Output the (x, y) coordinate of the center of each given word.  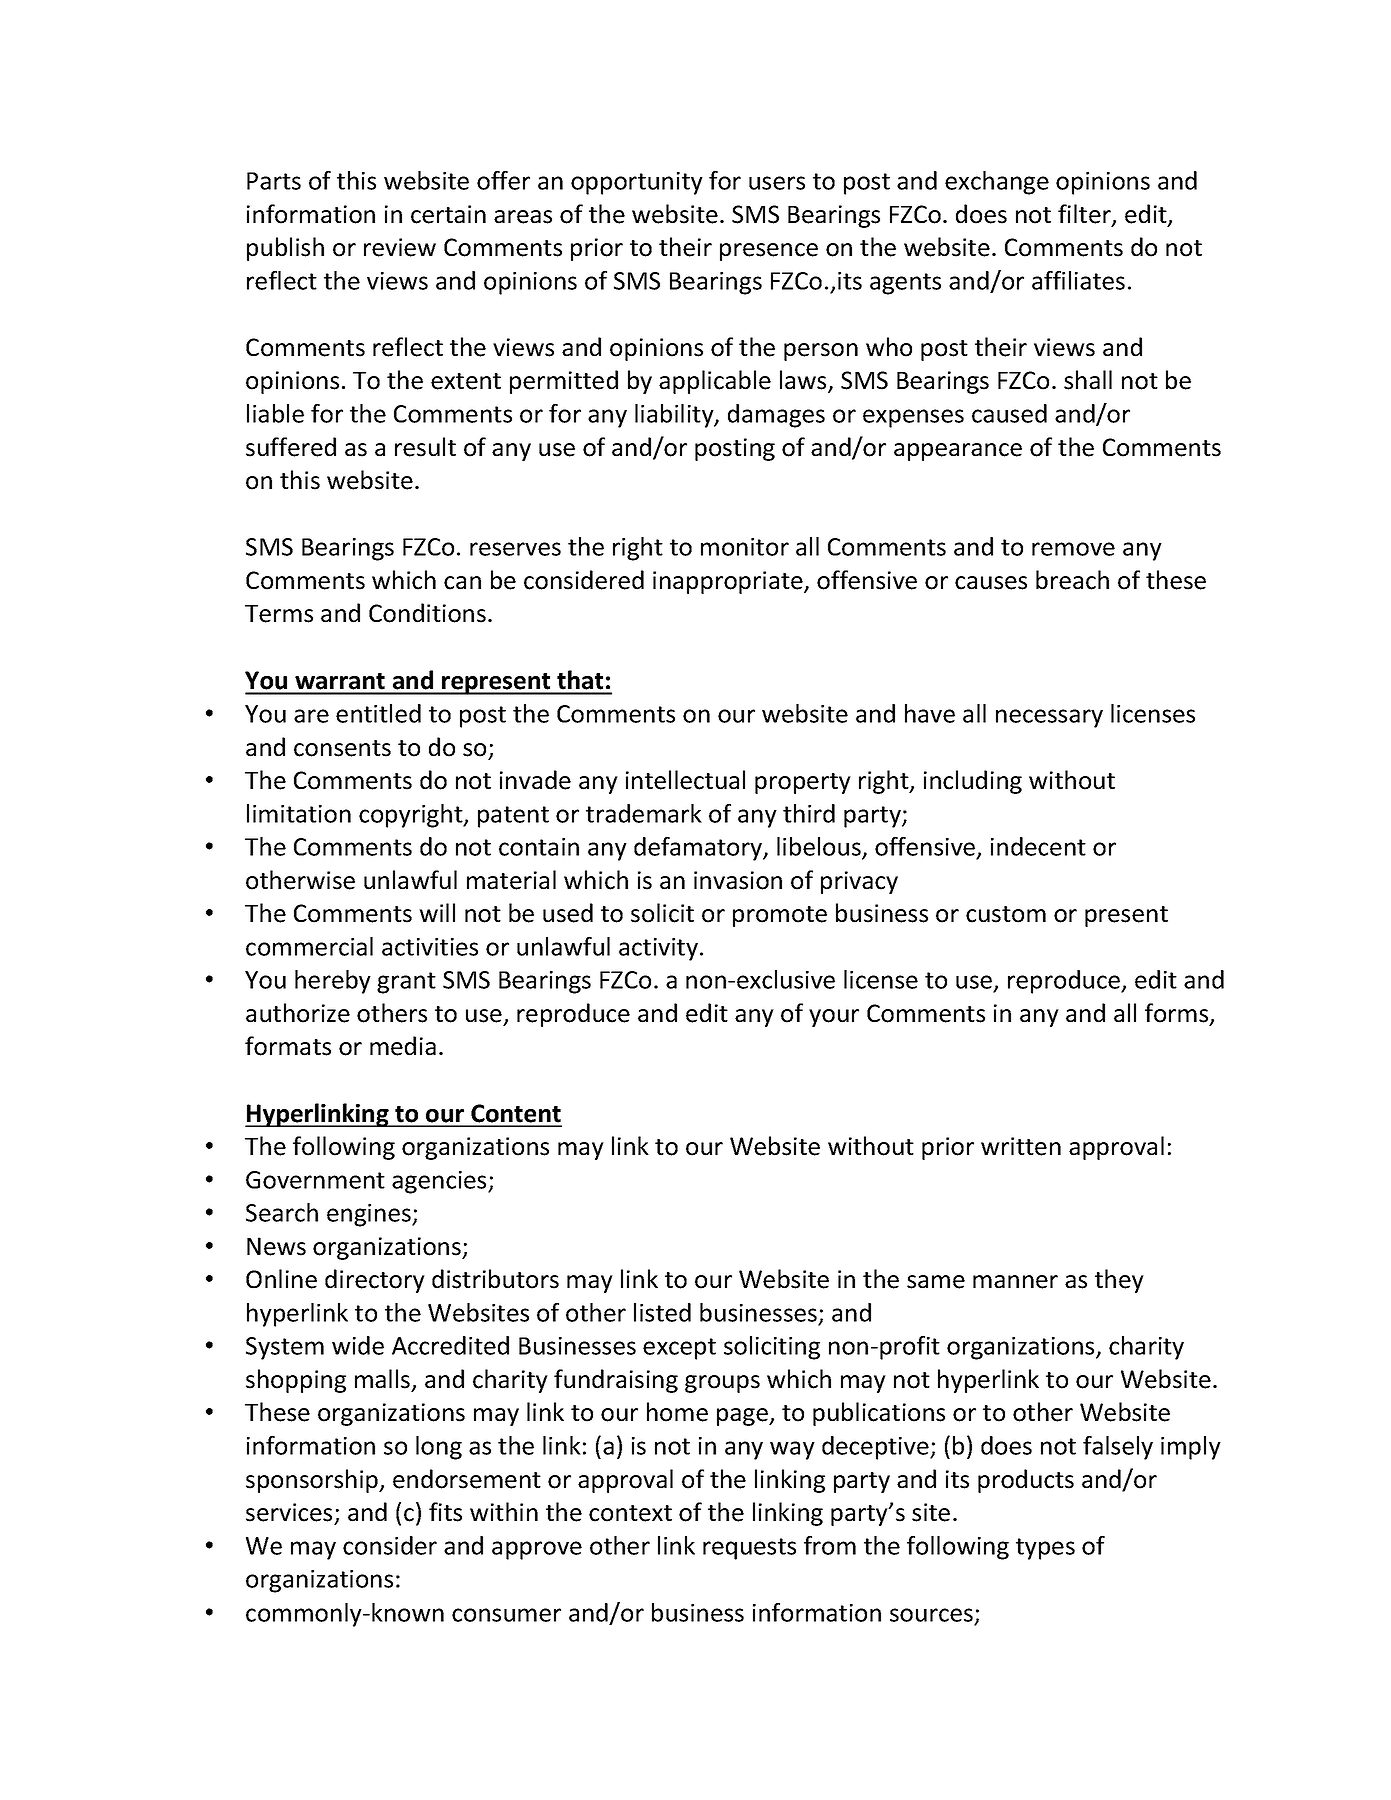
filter (1085, 215)
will (437, 912)
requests (749, 1549)
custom (1006, 914)
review (400, 247)
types (1045, 1549)
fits (445, 1512)
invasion (738, 880)
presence (769, 252)
